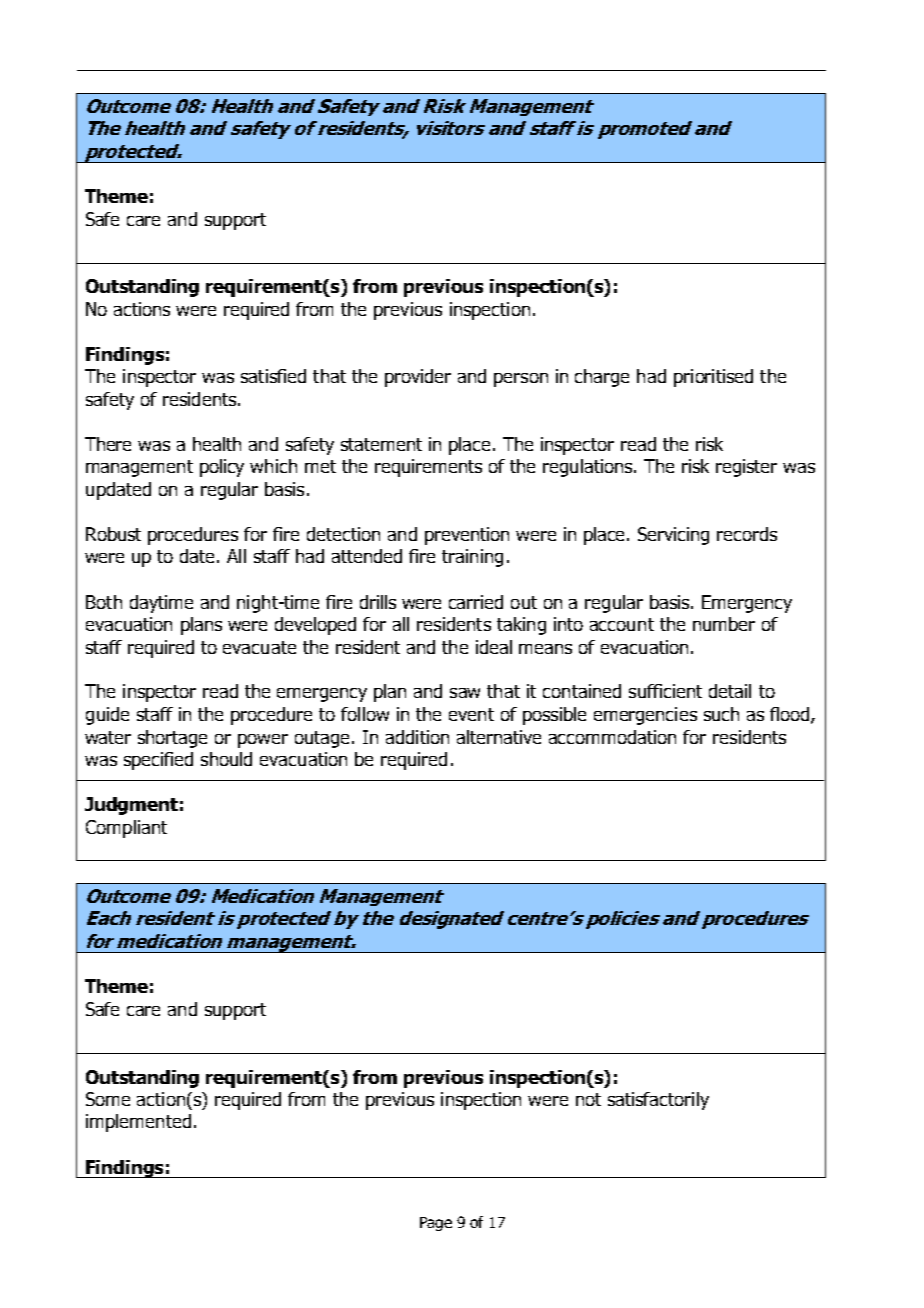 The image size is (924, 1308). What do you see at coordinates (418, 378) in the screenshot?
I see `provider` at bounding box center [418, 378].
